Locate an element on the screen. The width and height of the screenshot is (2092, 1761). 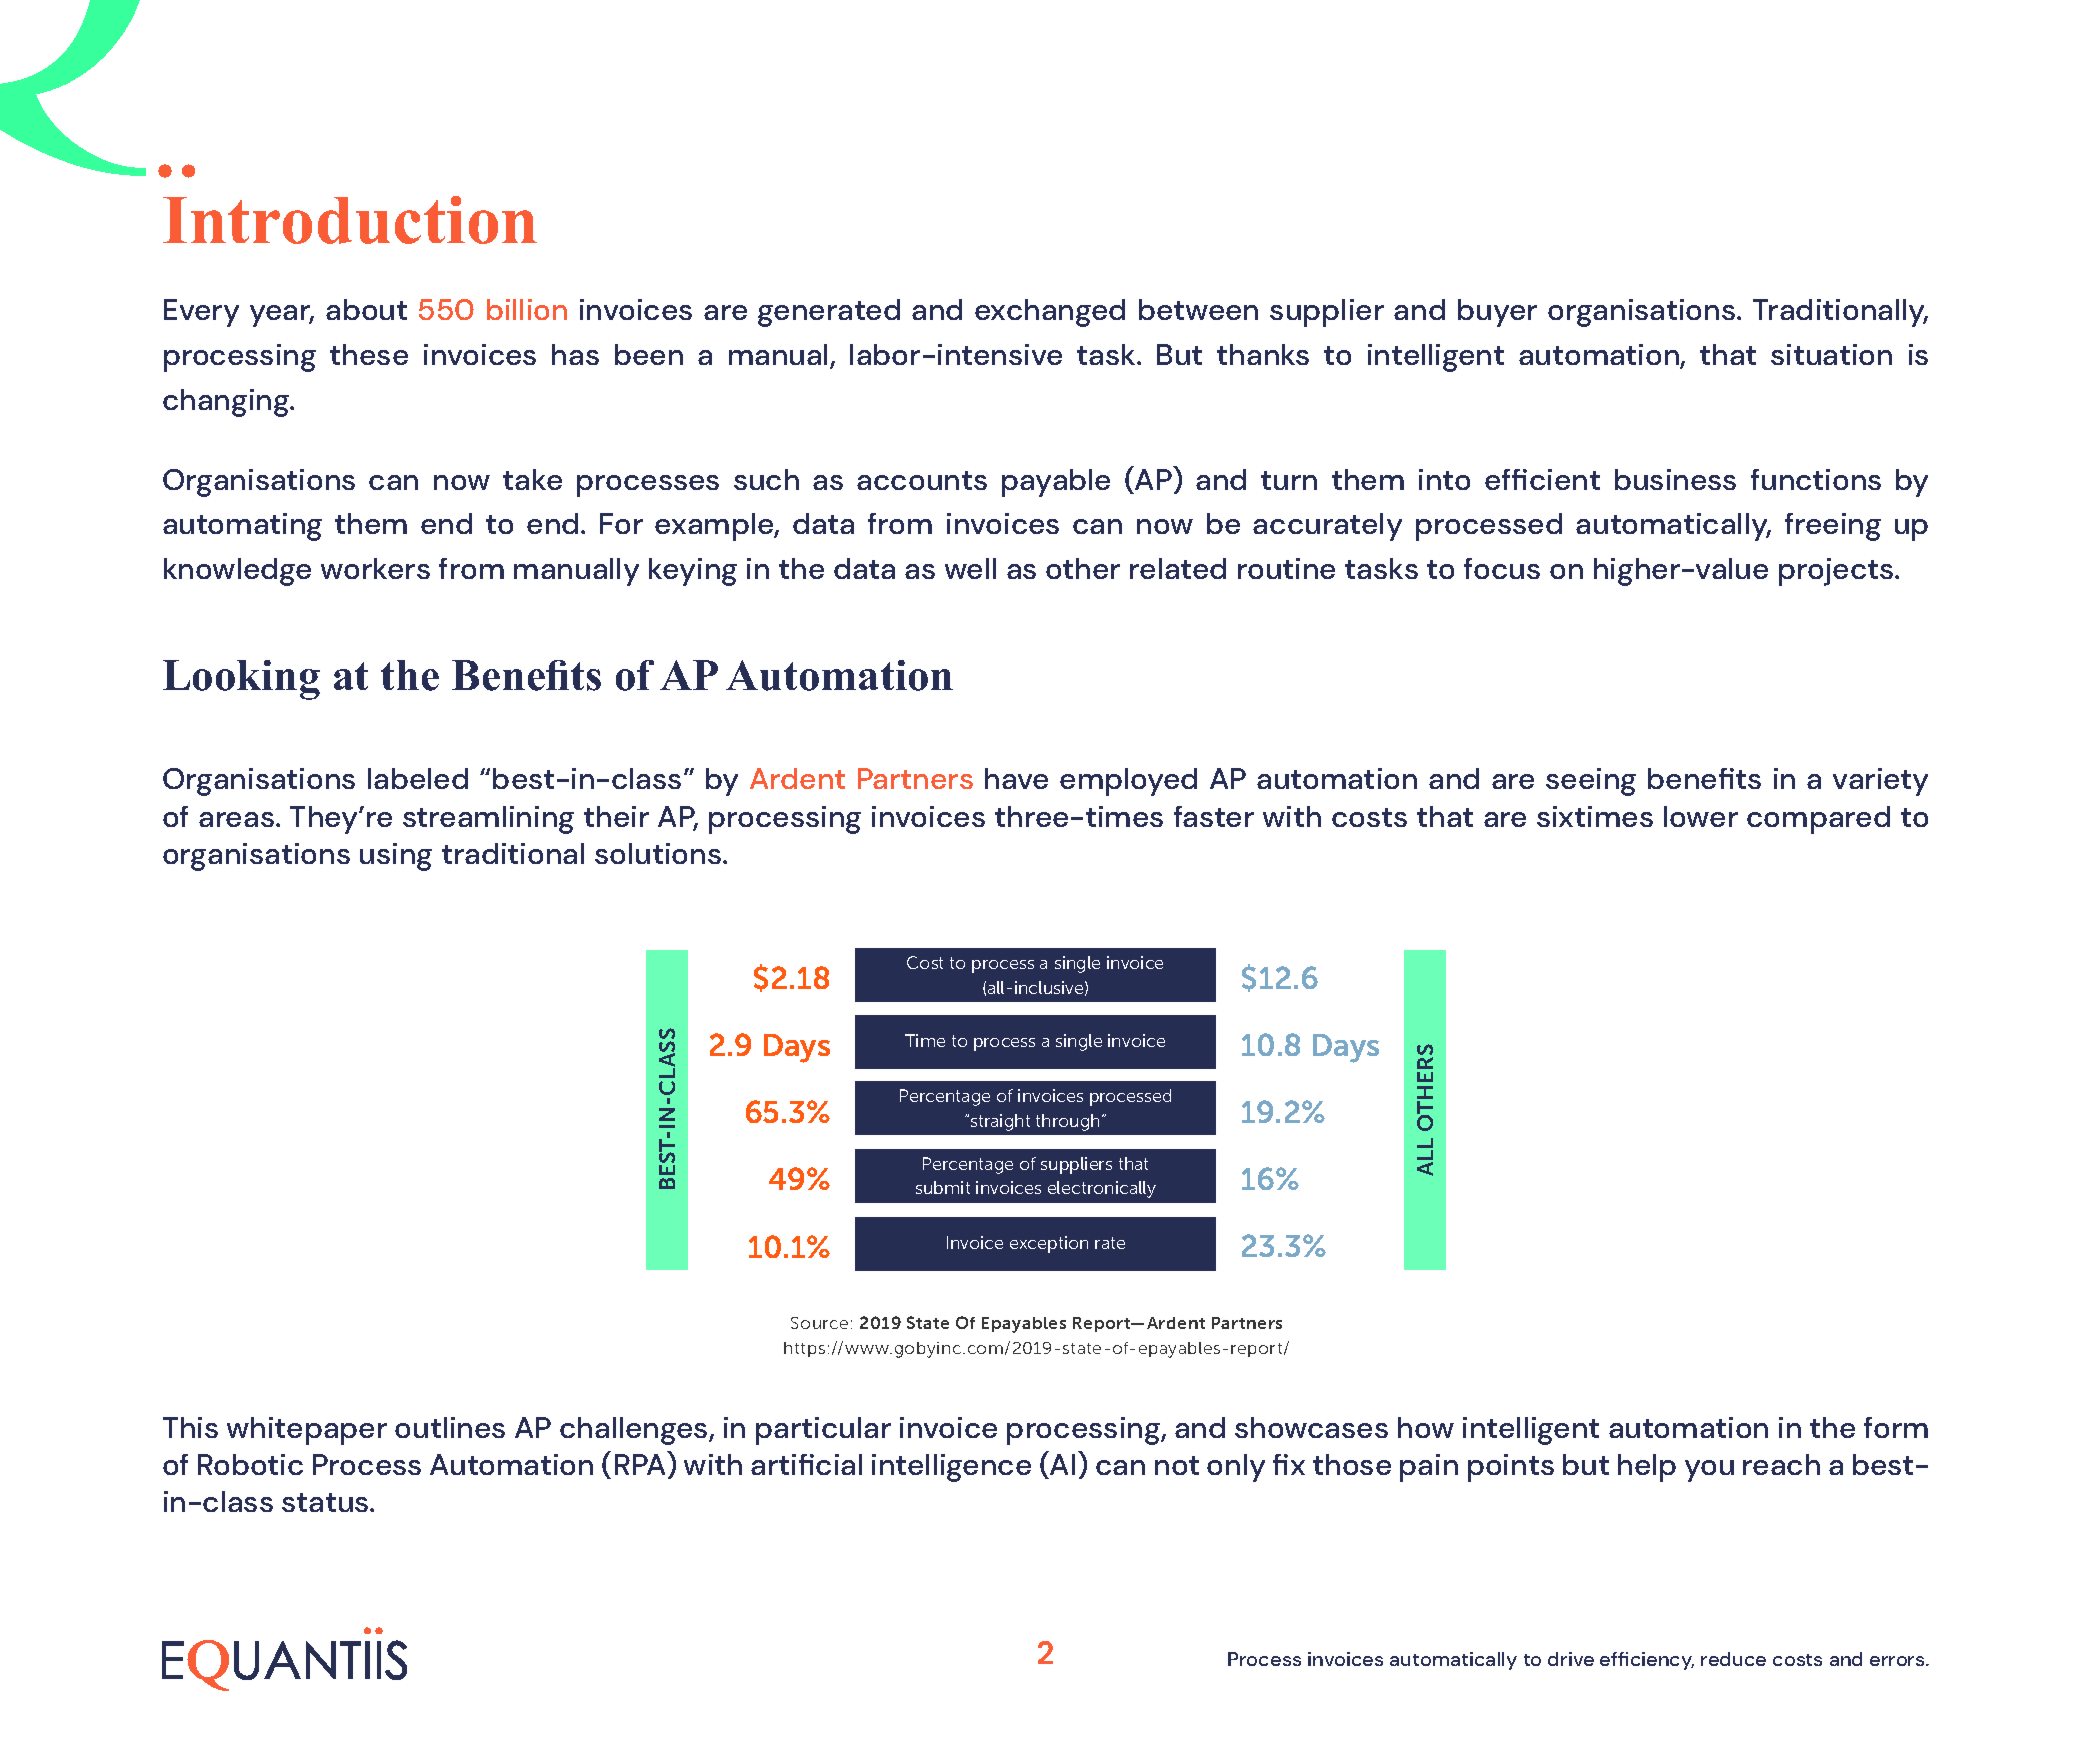
intelligence is located at coordinates (951, 1468).
